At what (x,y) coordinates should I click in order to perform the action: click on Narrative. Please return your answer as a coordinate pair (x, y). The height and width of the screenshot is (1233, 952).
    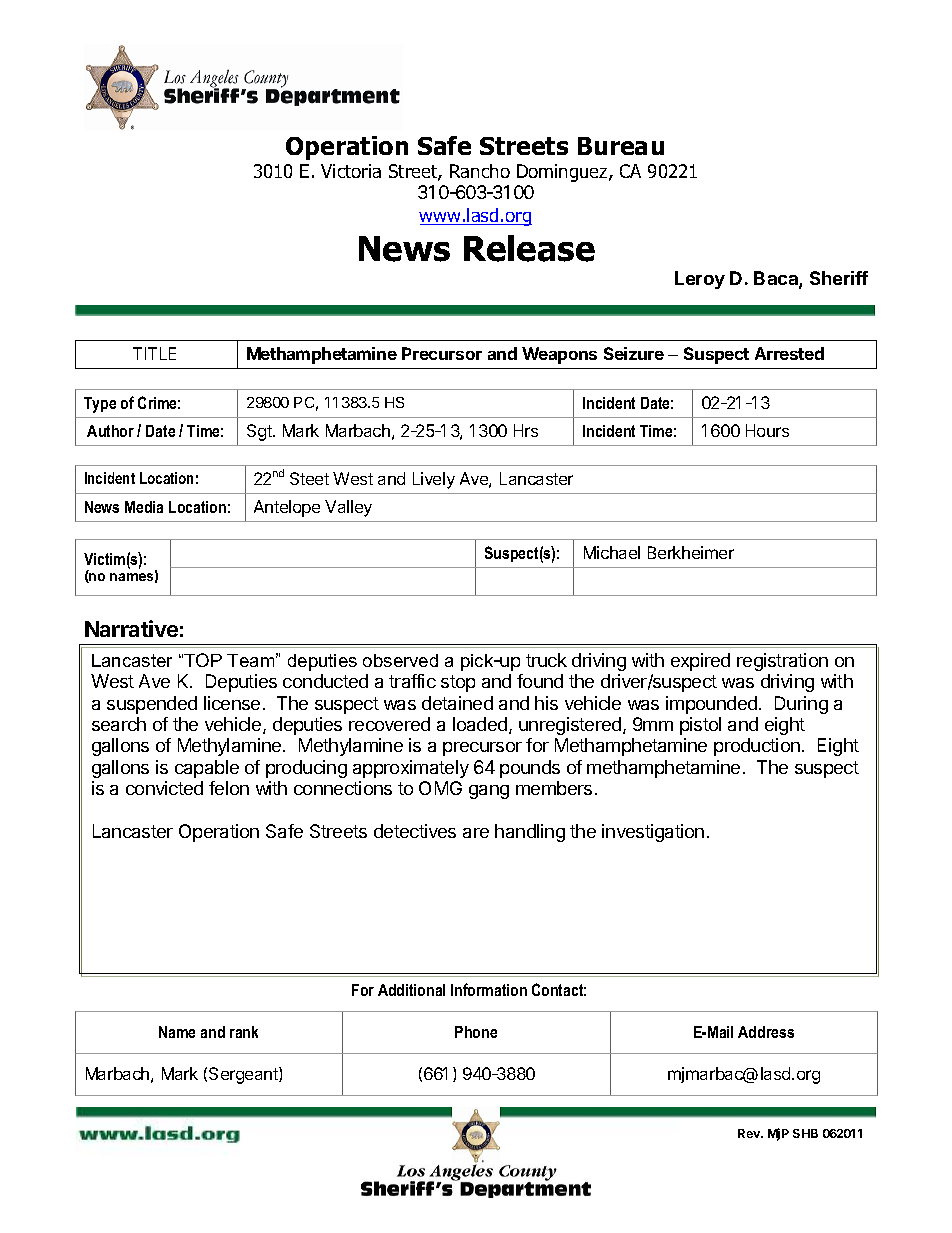
    Looking at the image, I should click on (131, 628).
